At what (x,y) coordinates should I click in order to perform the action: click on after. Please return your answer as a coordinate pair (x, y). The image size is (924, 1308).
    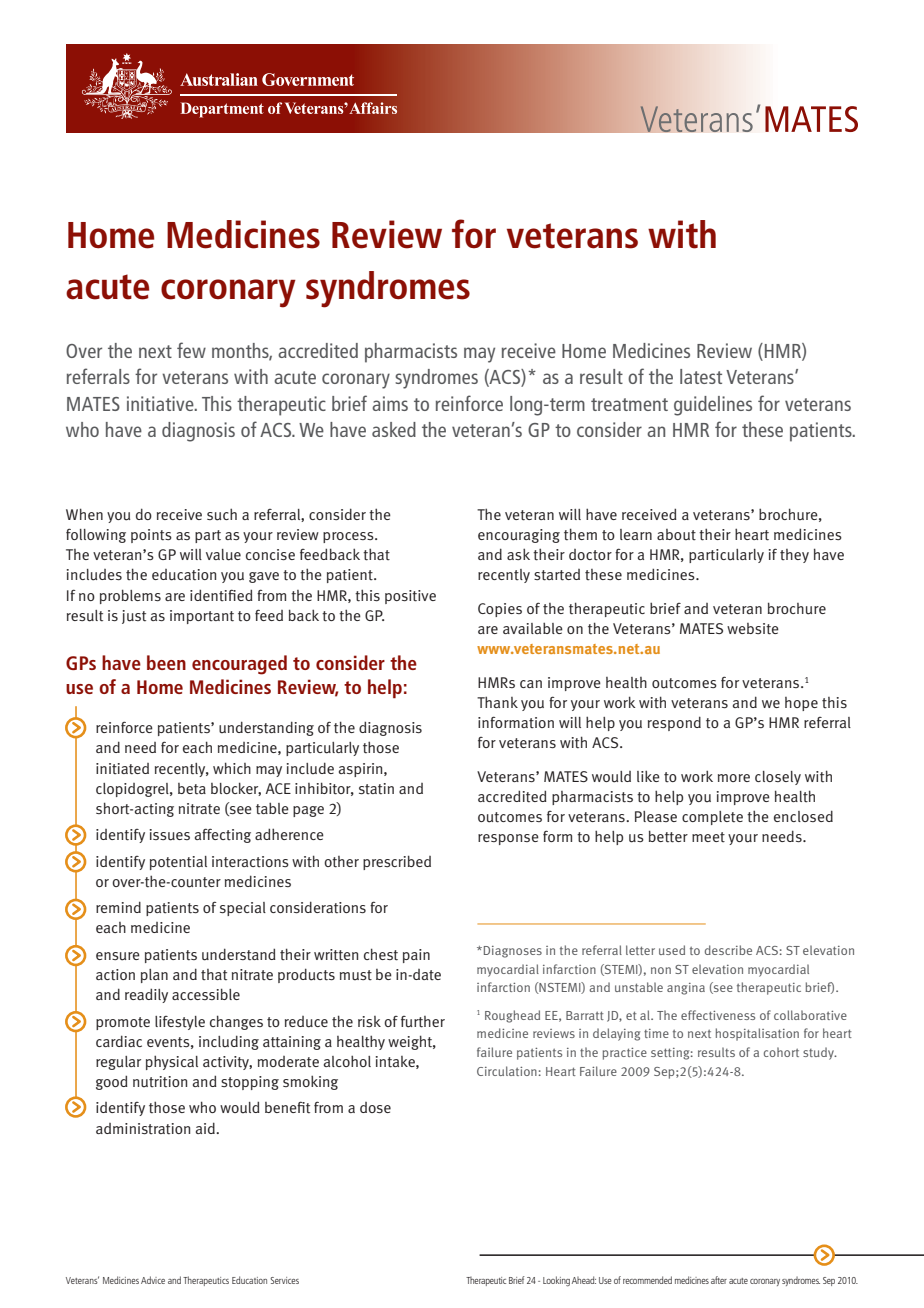
    Looking at the image, I should click on (719, 1280).
